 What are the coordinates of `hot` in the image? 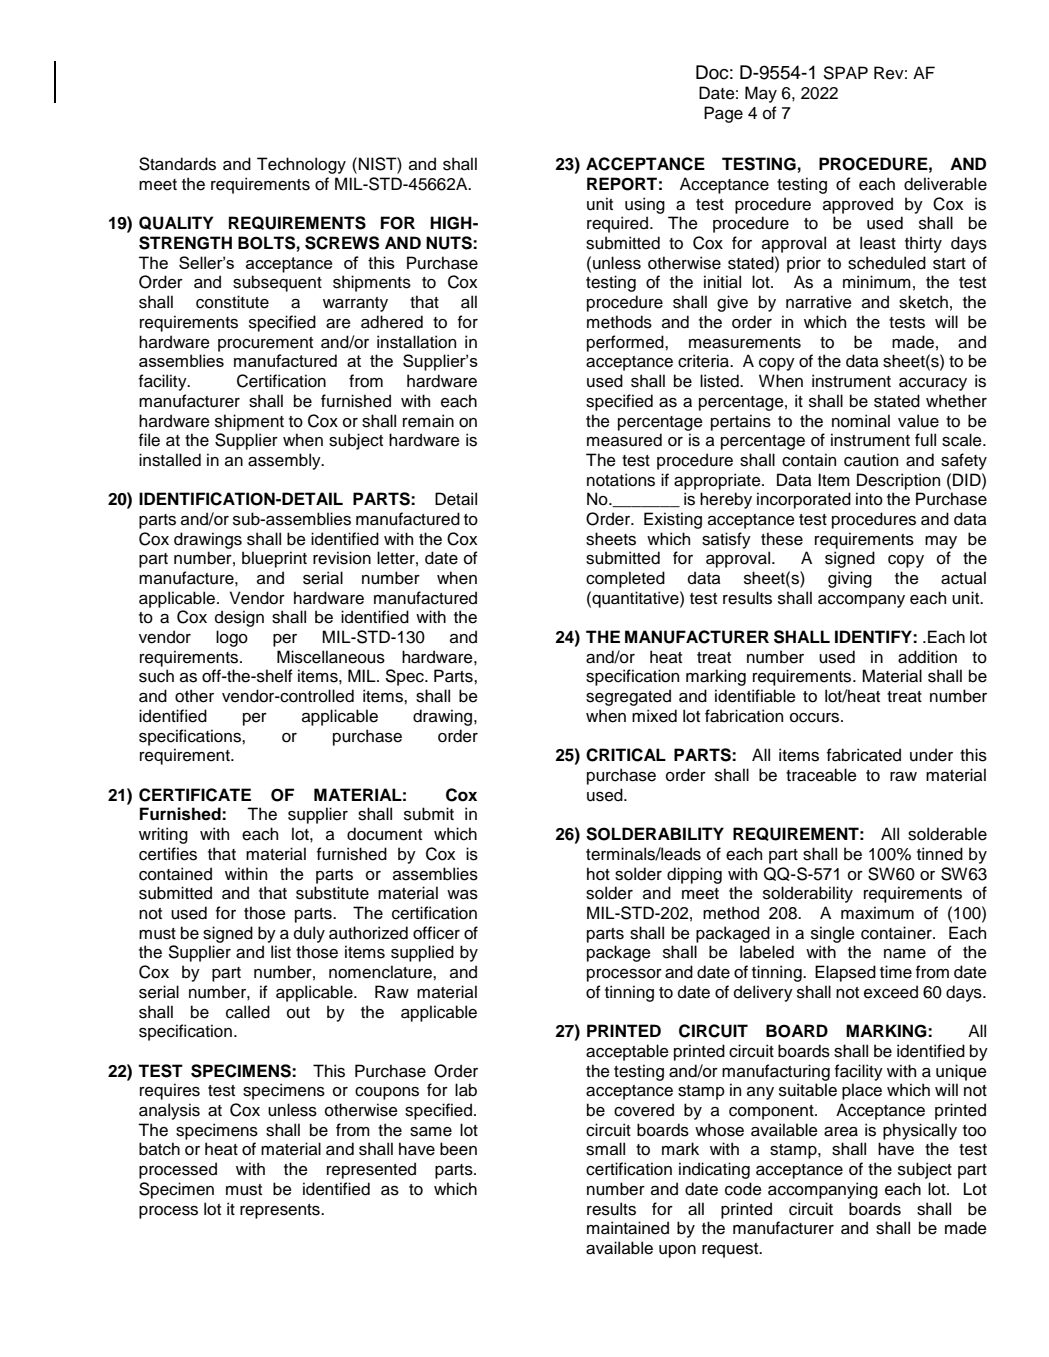 It's located at (598, 874).
